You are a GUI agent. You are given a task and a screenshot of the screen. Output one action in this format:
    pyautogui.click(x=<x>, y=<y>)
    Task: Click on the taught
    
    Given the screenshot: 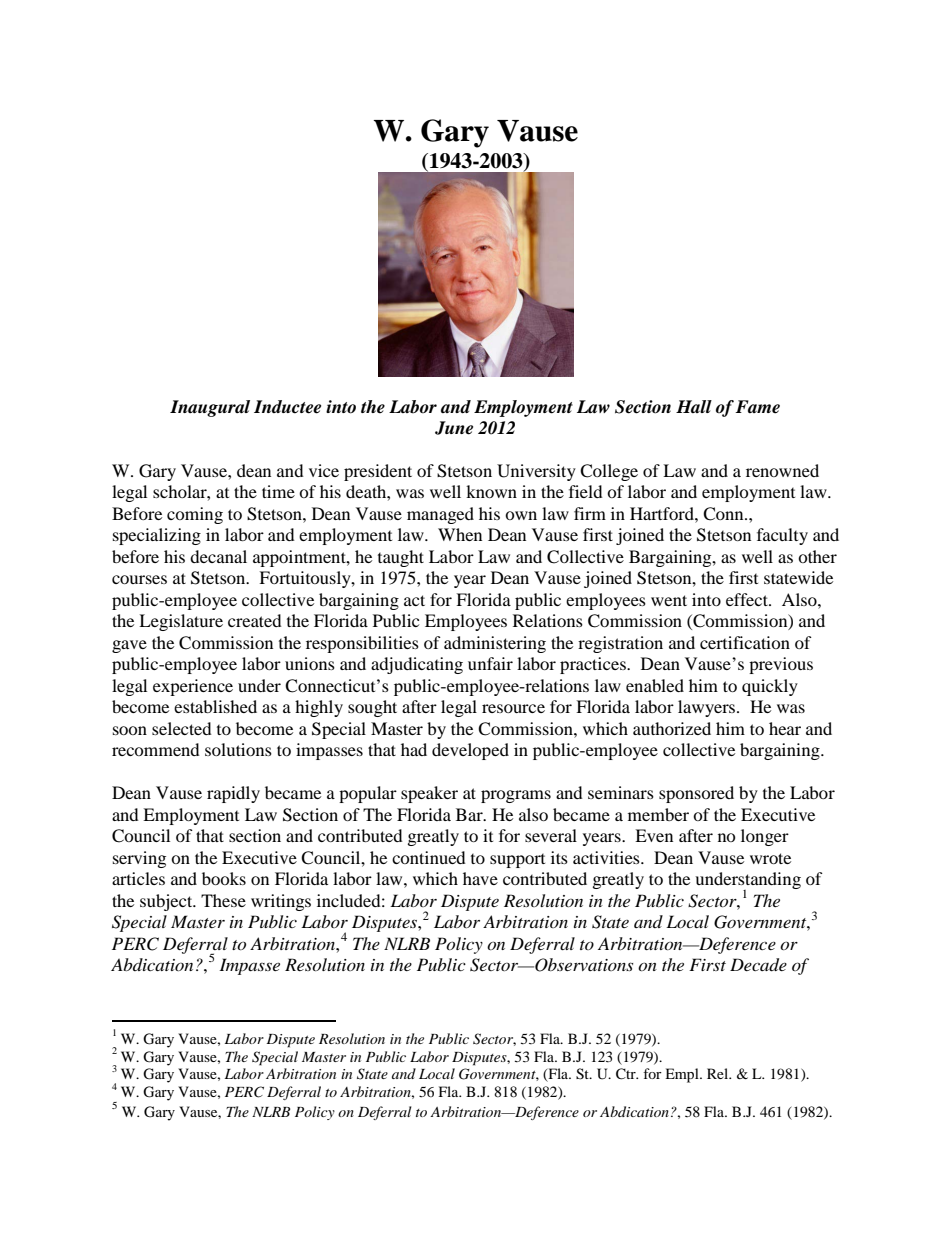 What is the action you would take?
    pyautogui.click(x=401, y=558)
